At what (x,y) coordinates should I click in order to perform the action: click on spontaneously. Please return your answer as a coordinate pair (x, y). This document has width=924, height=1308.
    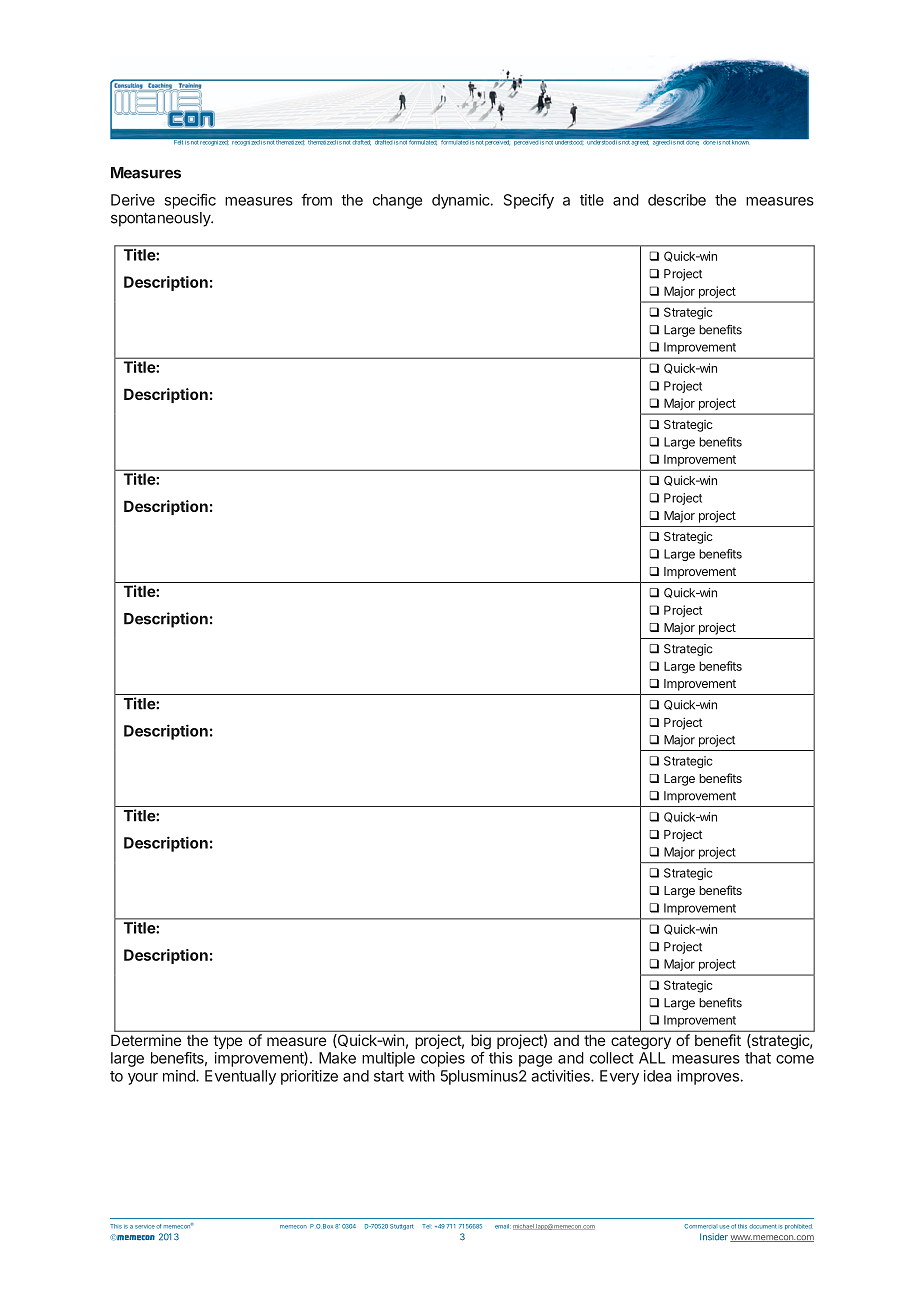
    Looking at the image, I should click on (161, 219).
